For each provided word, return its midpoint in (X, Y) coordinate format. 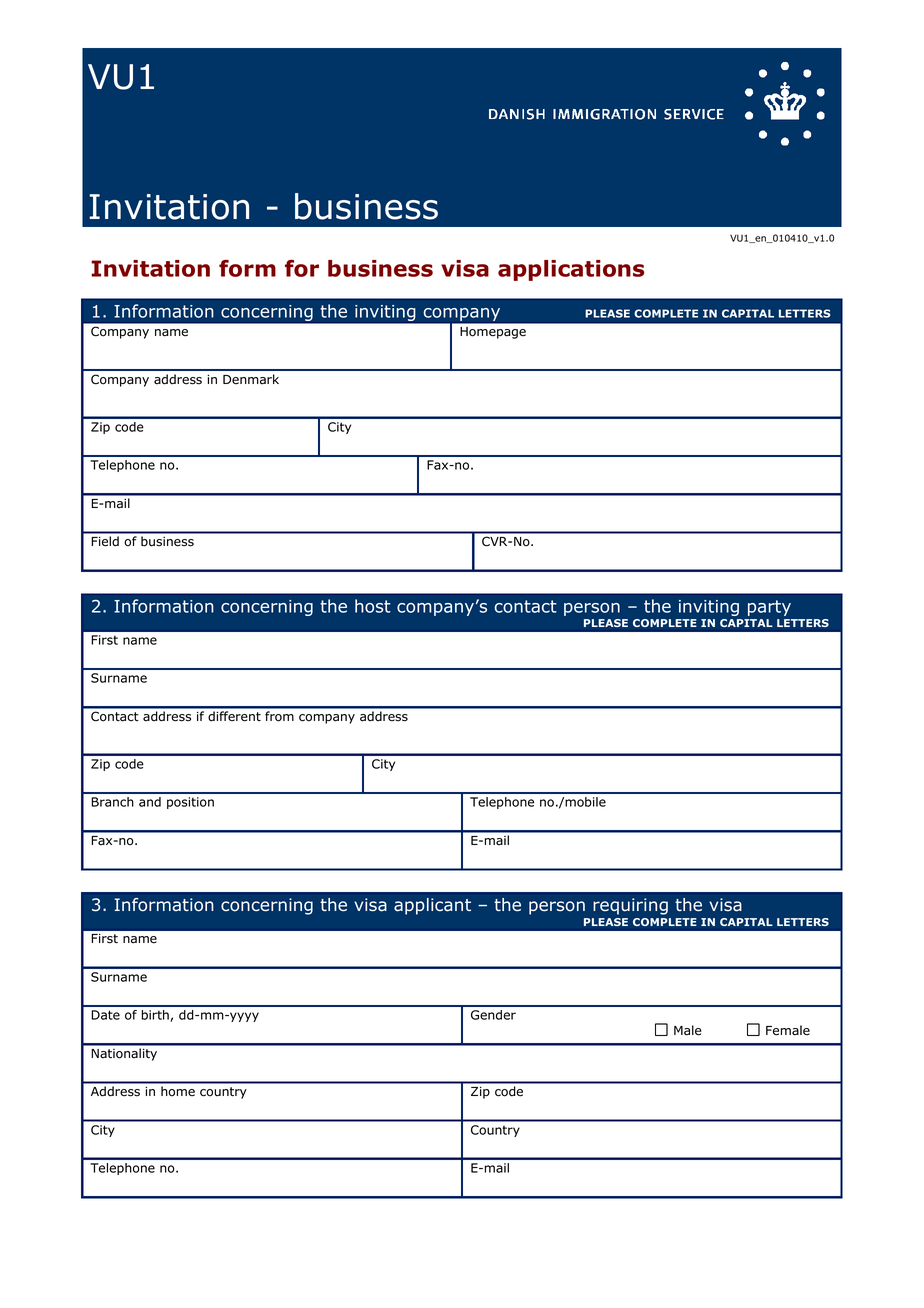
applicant (432, 906)
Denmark (251, 379)
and (150, 802)
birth (156, 1016)
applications (571, 270)
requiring (630, 906)
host (373, 606)
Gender (493, 1015)
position (190, 803)
